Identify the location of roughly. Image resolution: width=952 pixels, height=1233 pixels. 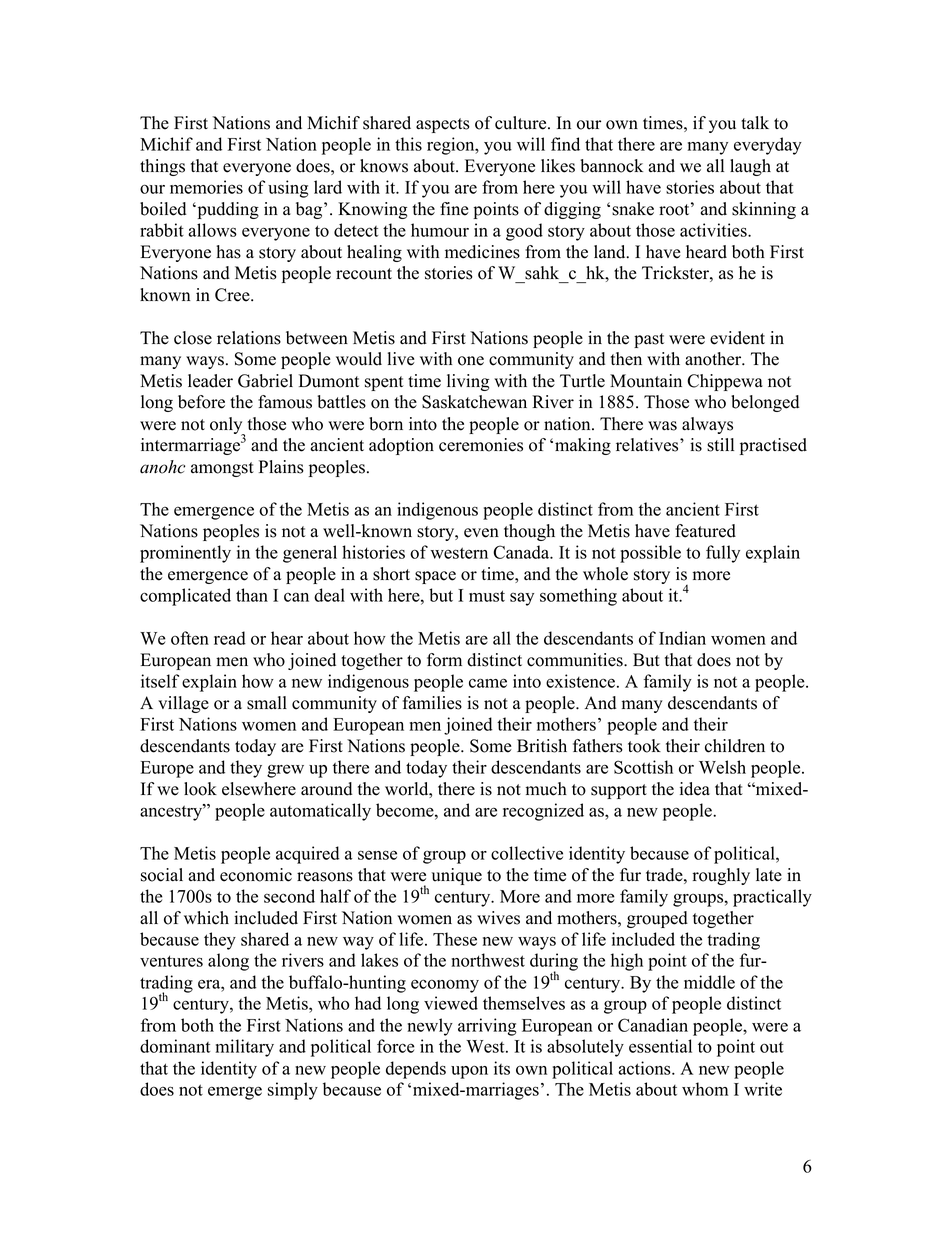
(721, 876).
